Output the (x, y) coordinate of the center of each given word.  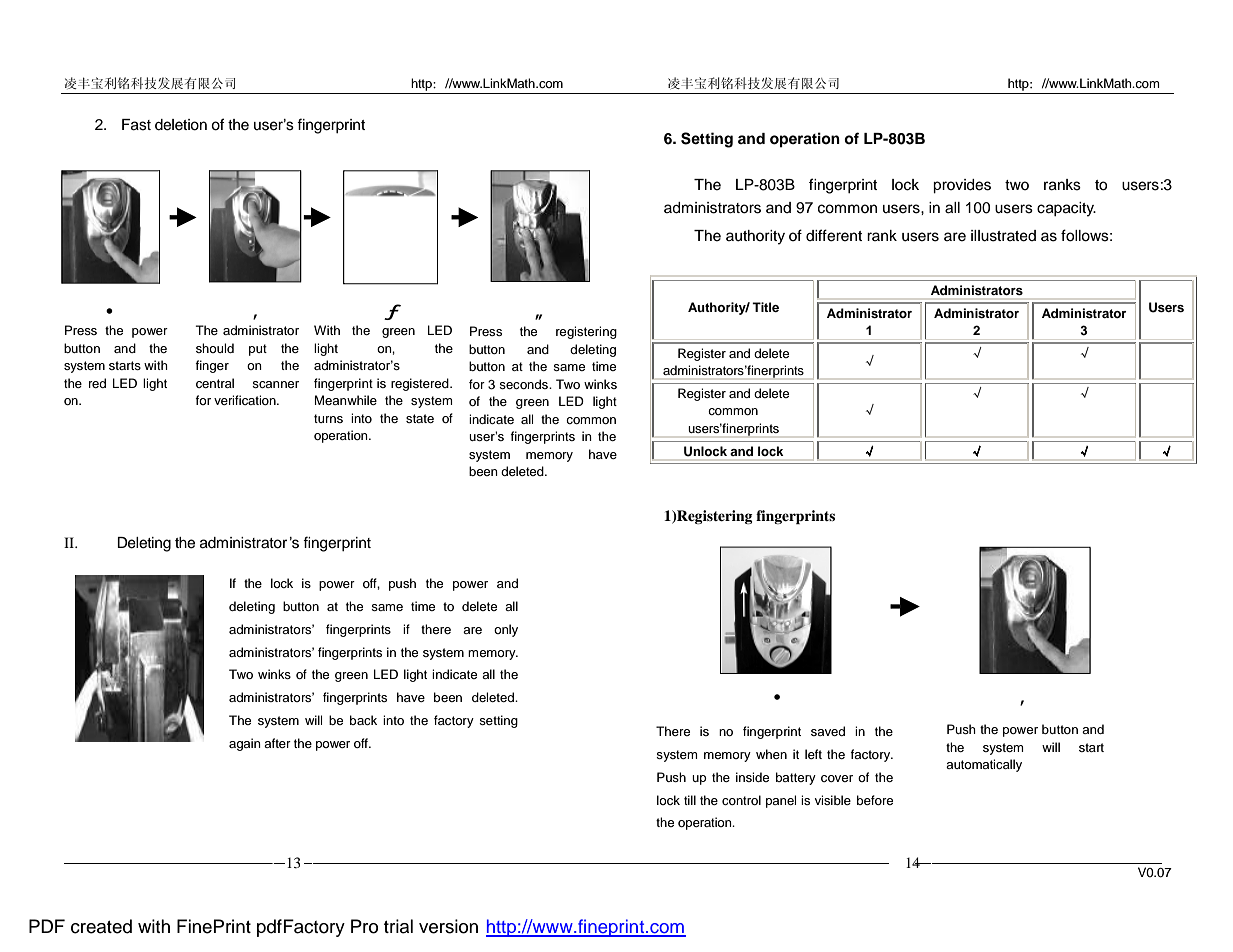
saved (828, 731)
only (506, 630)
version (448, 926)
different (834, 235)
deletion (181, 125)
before (875, 800)
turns (328, 418)
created (101, 926)
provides (962, 186)
